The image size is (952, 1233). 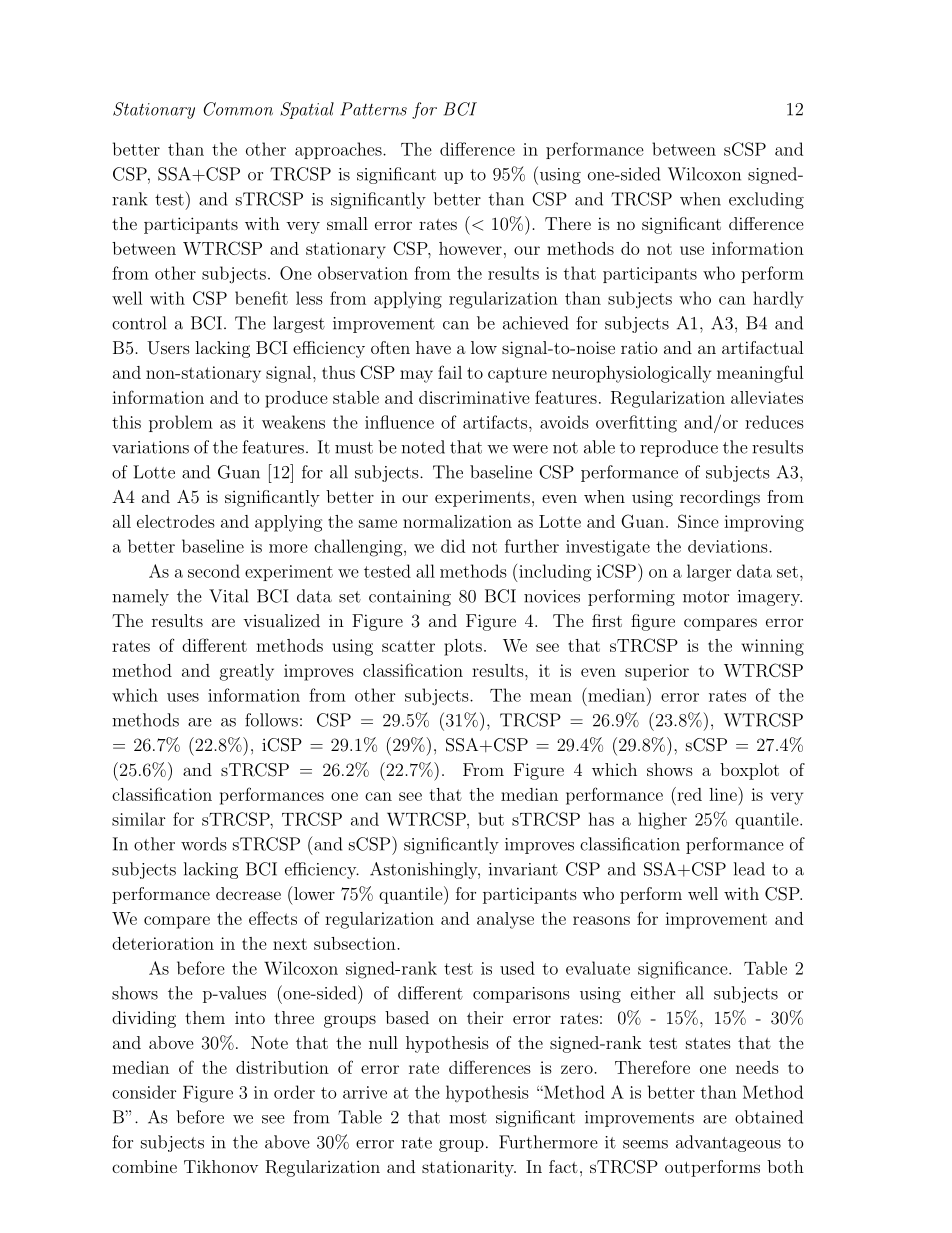 What do you see at coordinates (374, 109) in the screenshot?
I see `Patterns` at bounding box center [374, 109].
